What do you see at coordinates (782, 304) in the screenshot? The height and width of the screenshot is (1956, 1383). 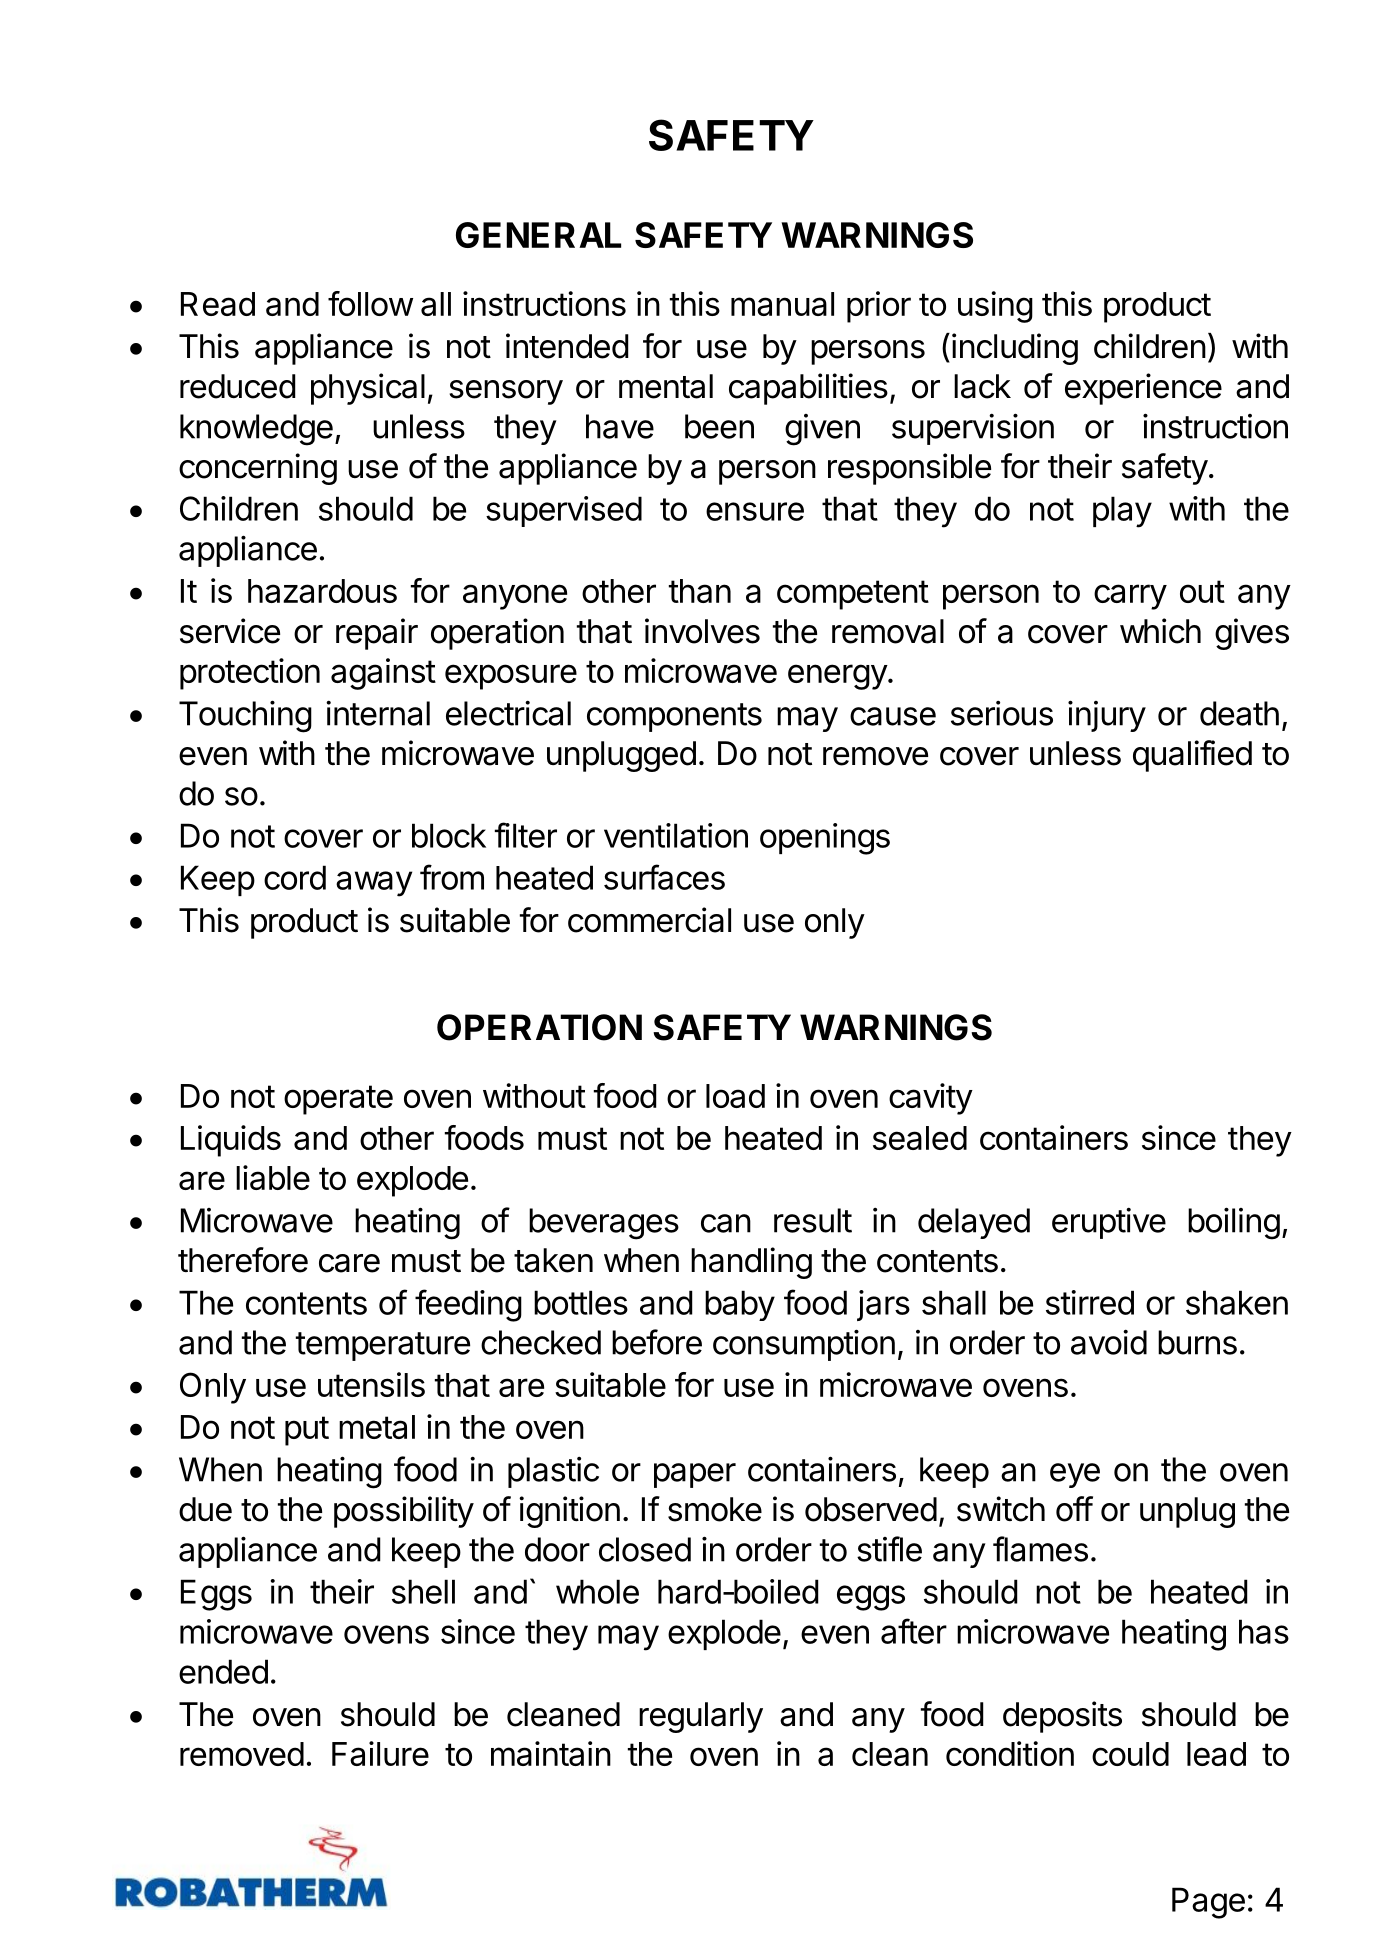 I see `manual` at bounding box center [782, 304].
